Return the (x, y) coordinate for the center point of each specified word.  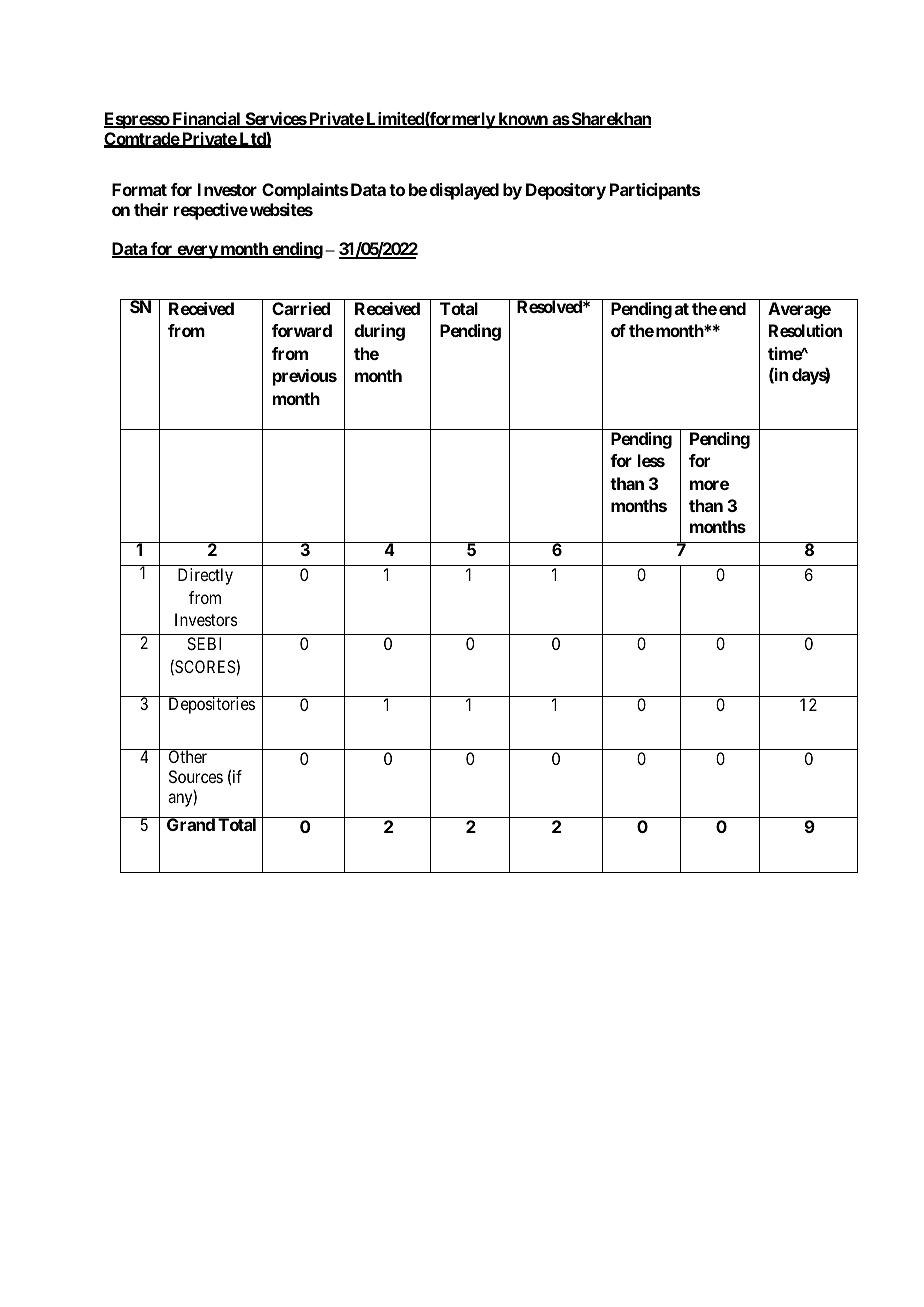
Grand (191, 824)
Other (188, 756)
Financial (206, 120)
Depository (566, 191)
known (523, 120)
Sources (196, 776)
